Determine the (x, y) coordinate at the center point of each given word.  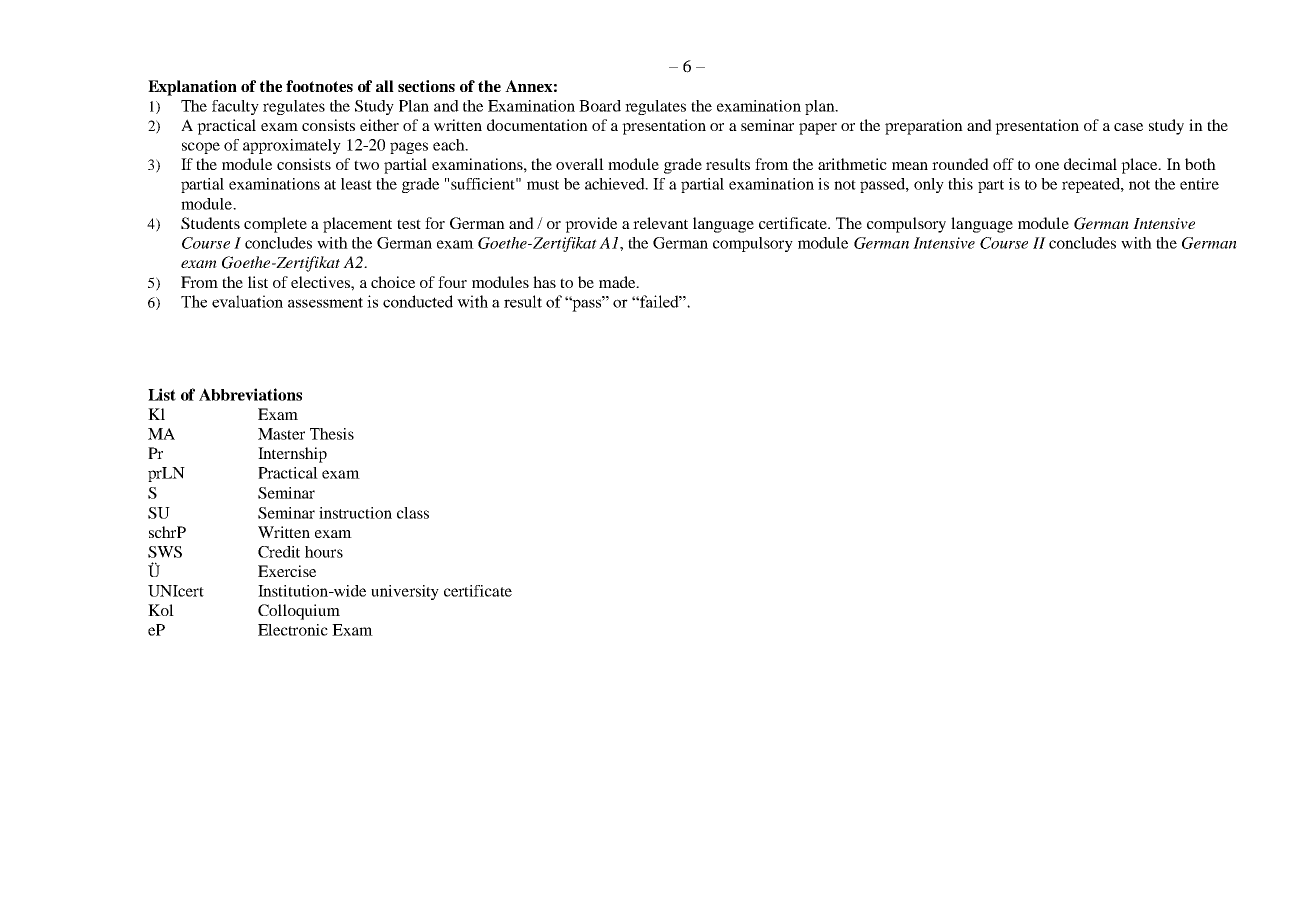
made (618, 282)
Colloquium (299, 612)
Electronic (293, 630)
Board (600, 106)
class (413, 513)
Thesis (332, 434)
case (1128, 127)
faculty (235, 107)
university (405, 592)
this (960, 184)
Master (281, 434)
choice (393, 282)
